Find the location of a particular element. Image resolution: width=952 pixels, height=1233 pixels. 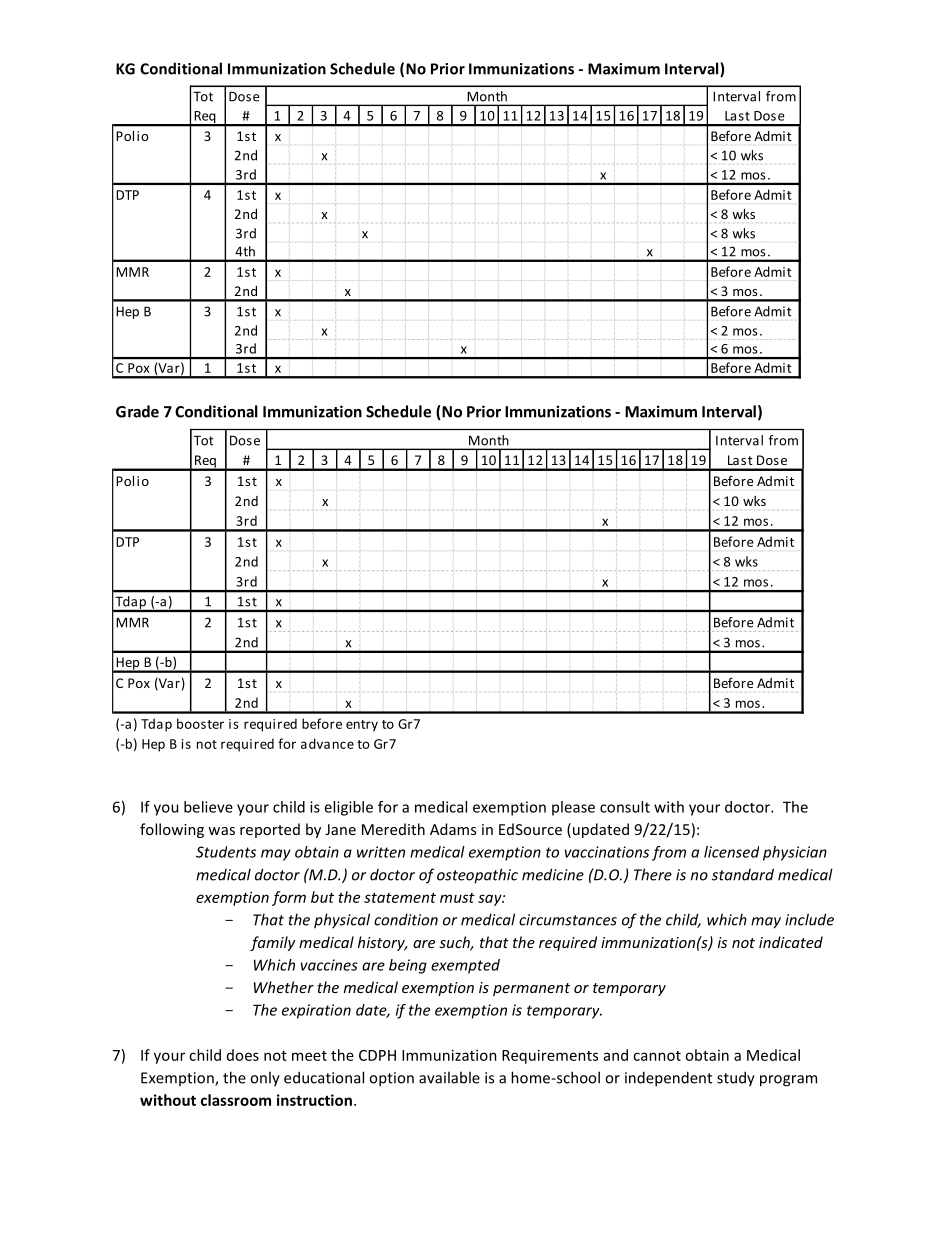

exempted is located at coordinates (465, 966).
